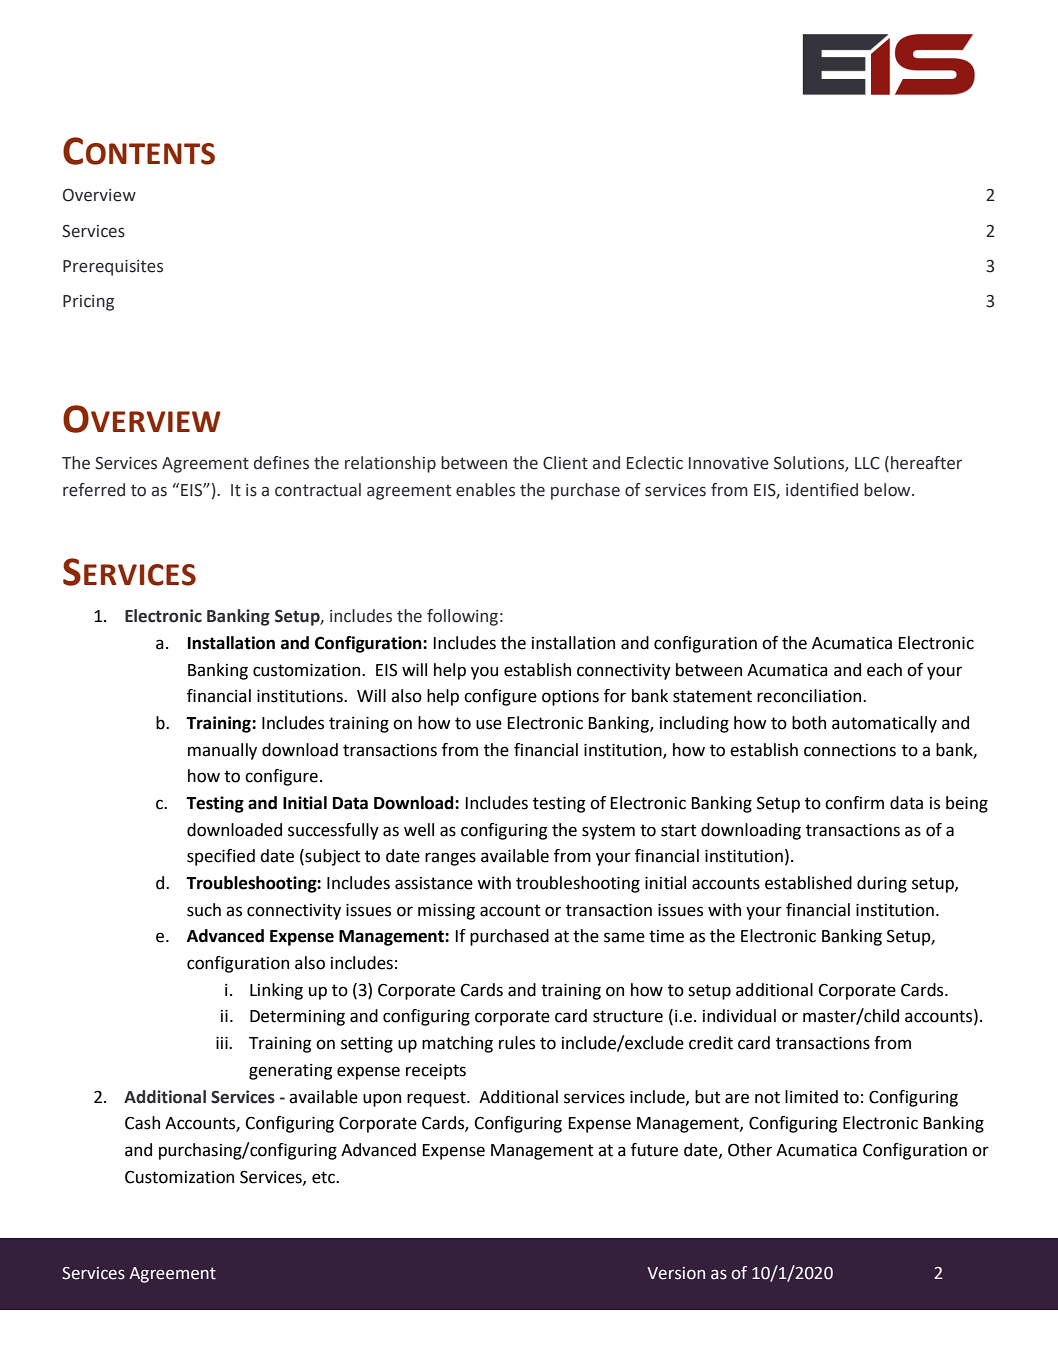 Image resolution: width=1058 pixels, height=1369 pixels. Describe the element at coordinates (222, 751) in the document. I see `manually` at that location.
